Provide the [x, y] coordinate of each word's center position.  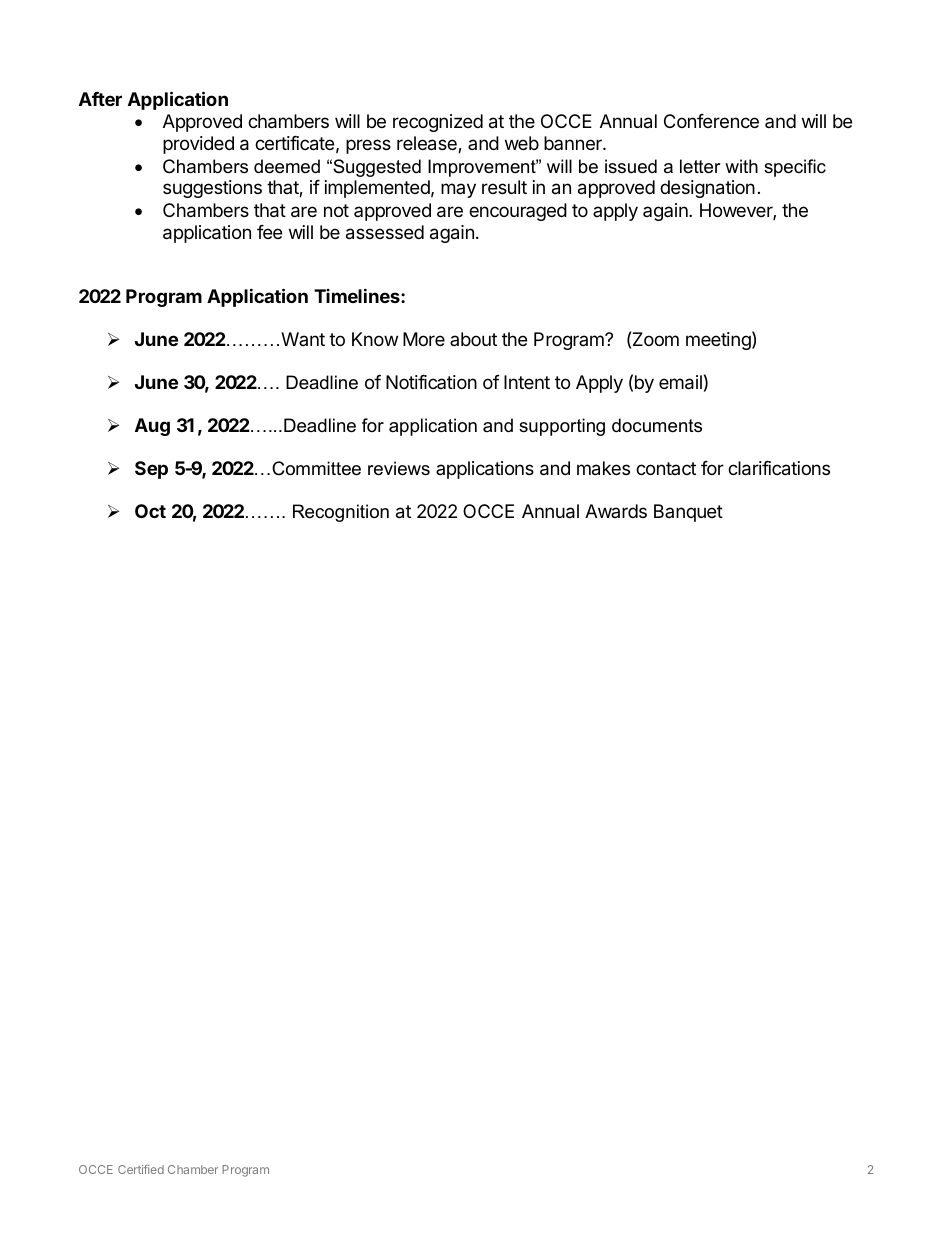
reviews [399, 468]
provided [198, 145]
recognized [438, 123]
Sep [151, 470]
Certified [141, 1169]
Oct [150, 511]
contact [666, 468]
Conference [711, 121]
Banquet [688, 513]
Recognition [341, 513]
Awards [616, 511]
